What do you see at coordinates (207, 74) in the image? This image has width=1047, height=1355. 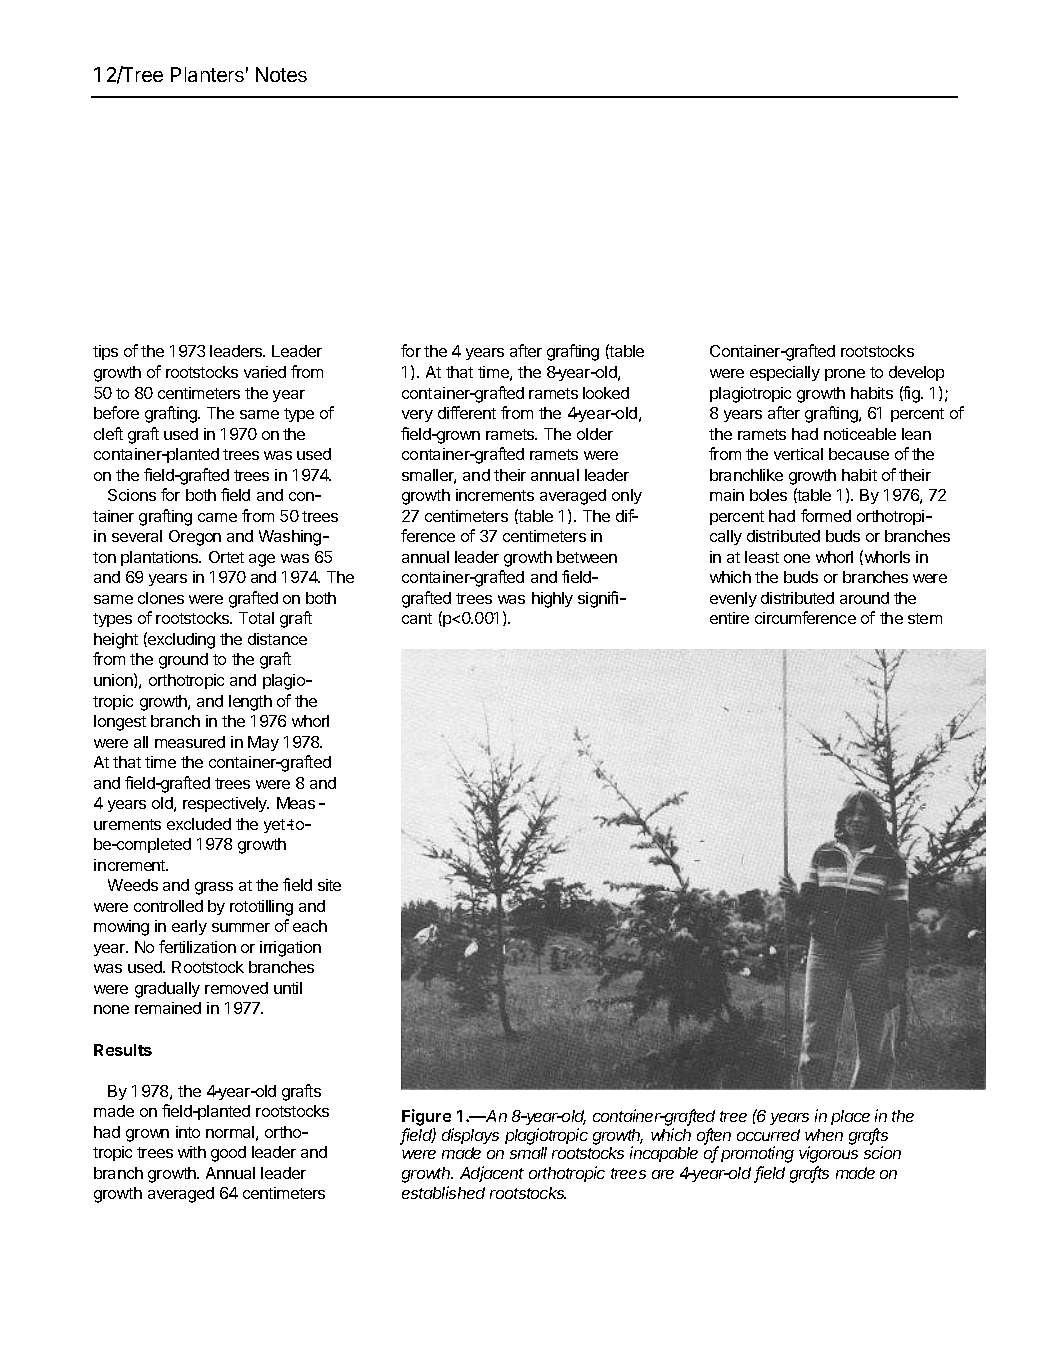 I see `Planters` at bounding box center [207, 74].
